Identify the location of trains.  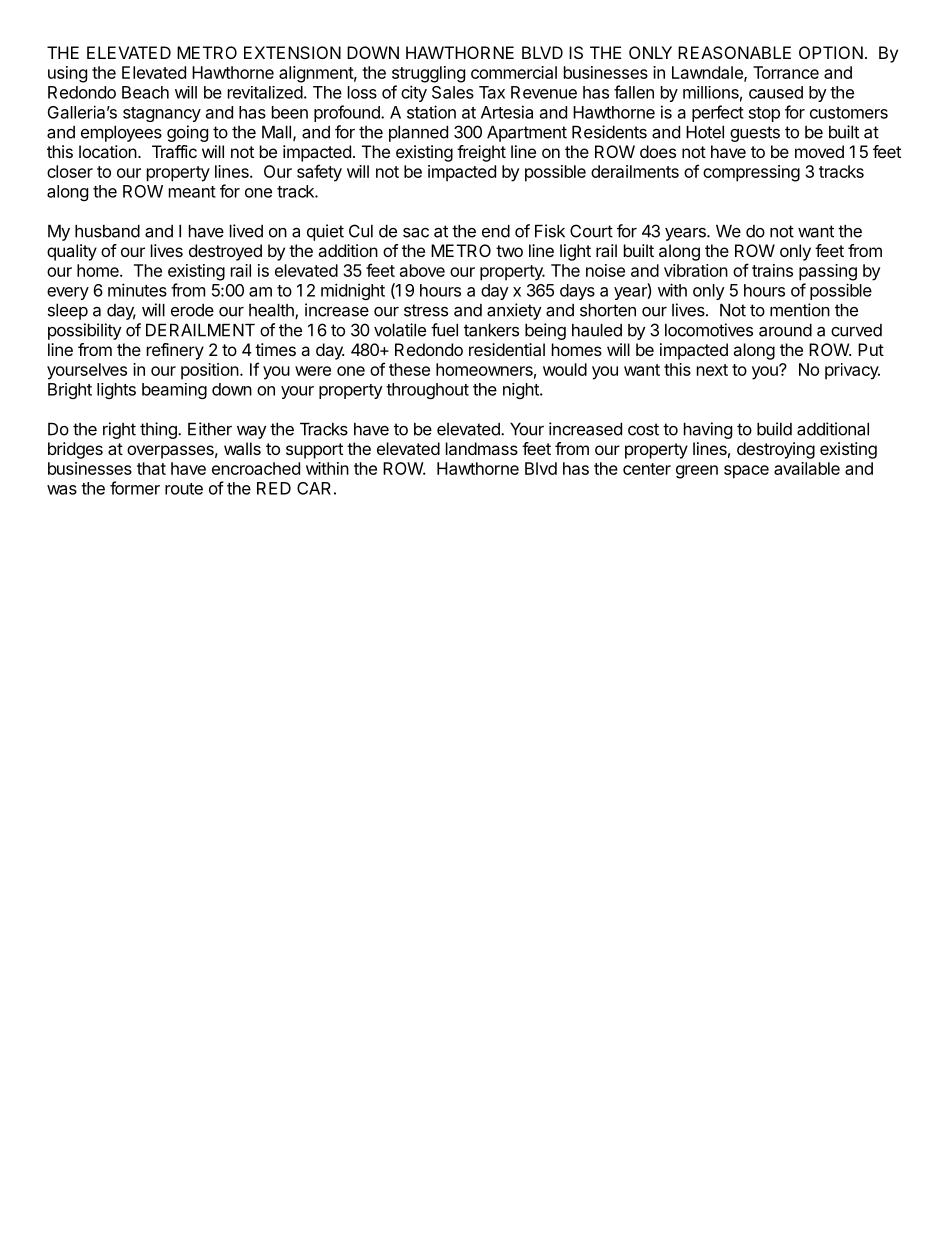
(772, 270).
